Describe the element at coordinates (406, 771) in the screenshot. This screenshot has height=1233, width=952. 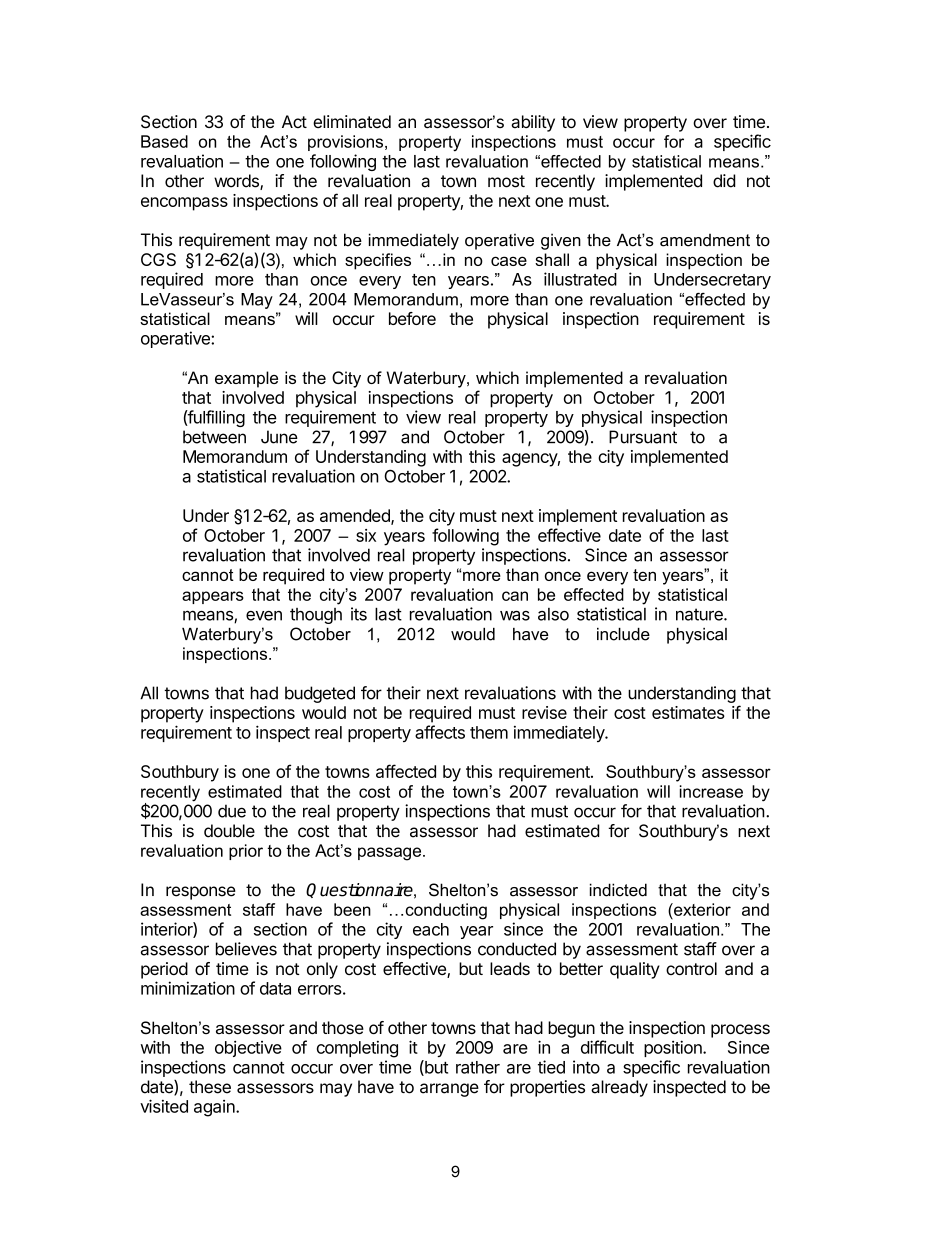
I see `affected` at that location.
